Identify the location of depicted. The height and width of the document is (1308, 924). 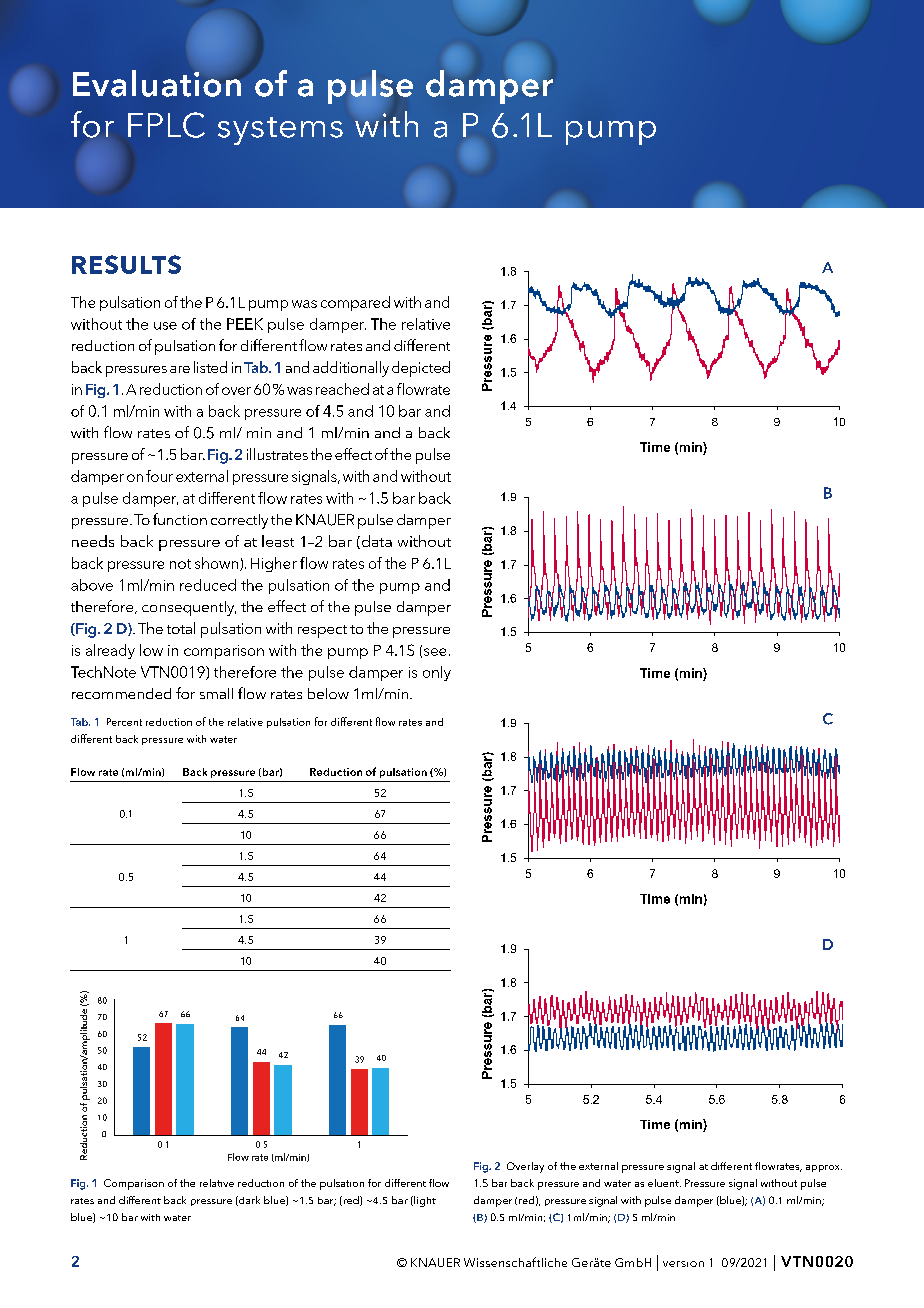
(421, 369).
